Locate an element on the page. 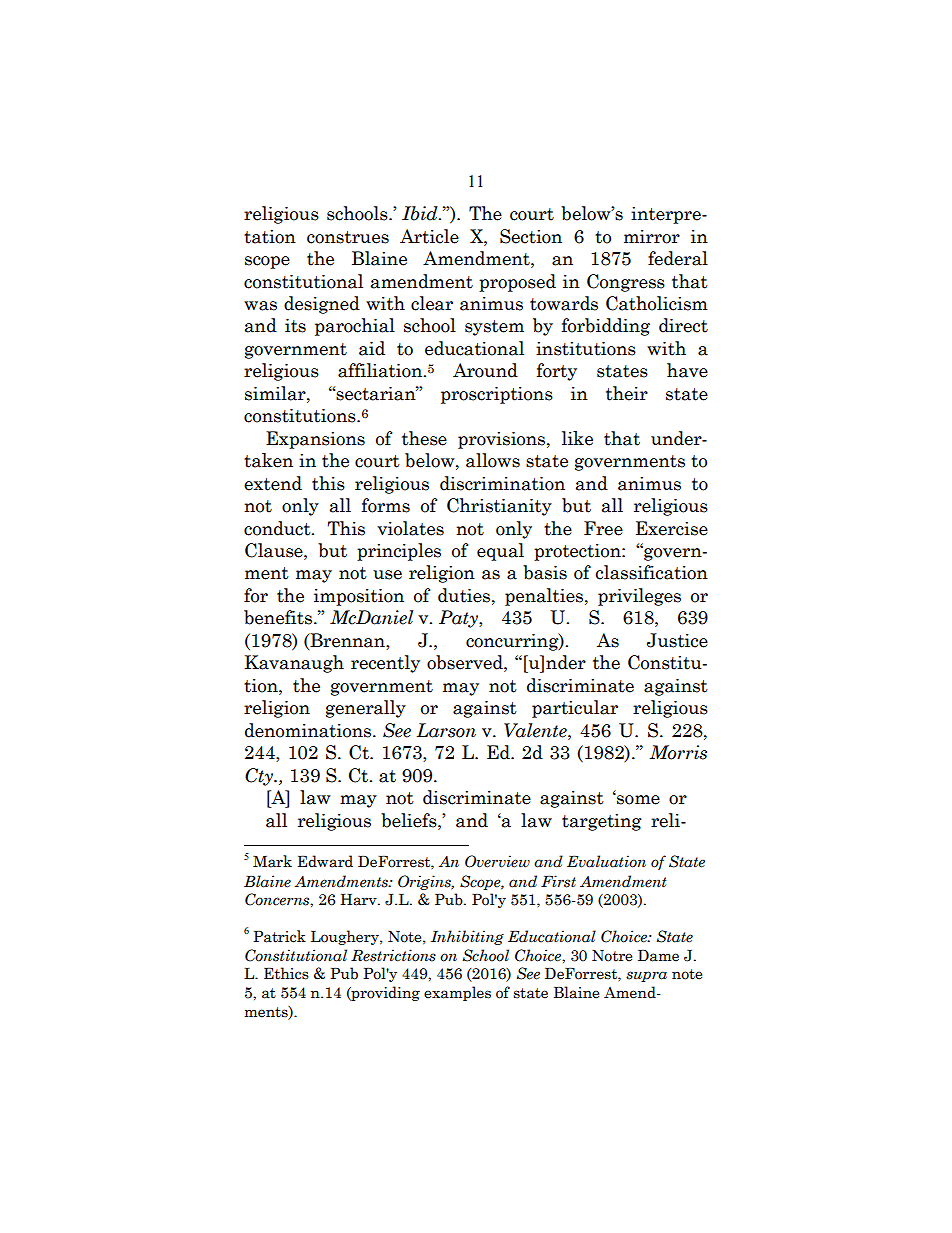 Image resolution: width=952 pixels, height=1233 pixels. proposed is located at coordinates (517, 283).
